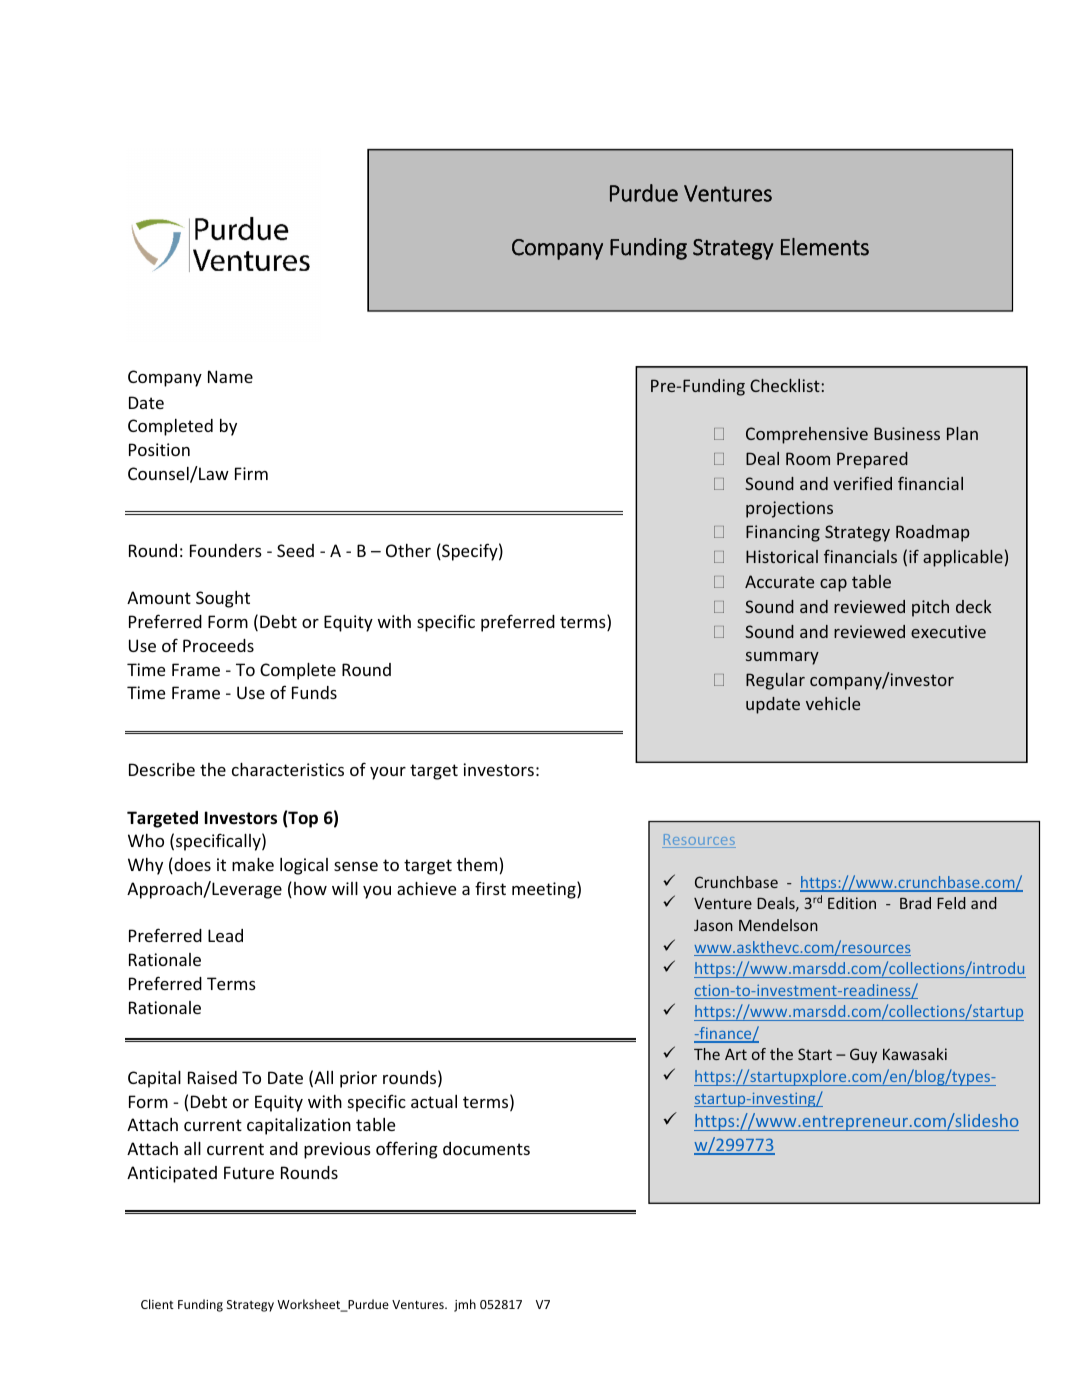 The width and height of the image is (1082, 1400). I want to click on characteristics, so click(288, 769).
